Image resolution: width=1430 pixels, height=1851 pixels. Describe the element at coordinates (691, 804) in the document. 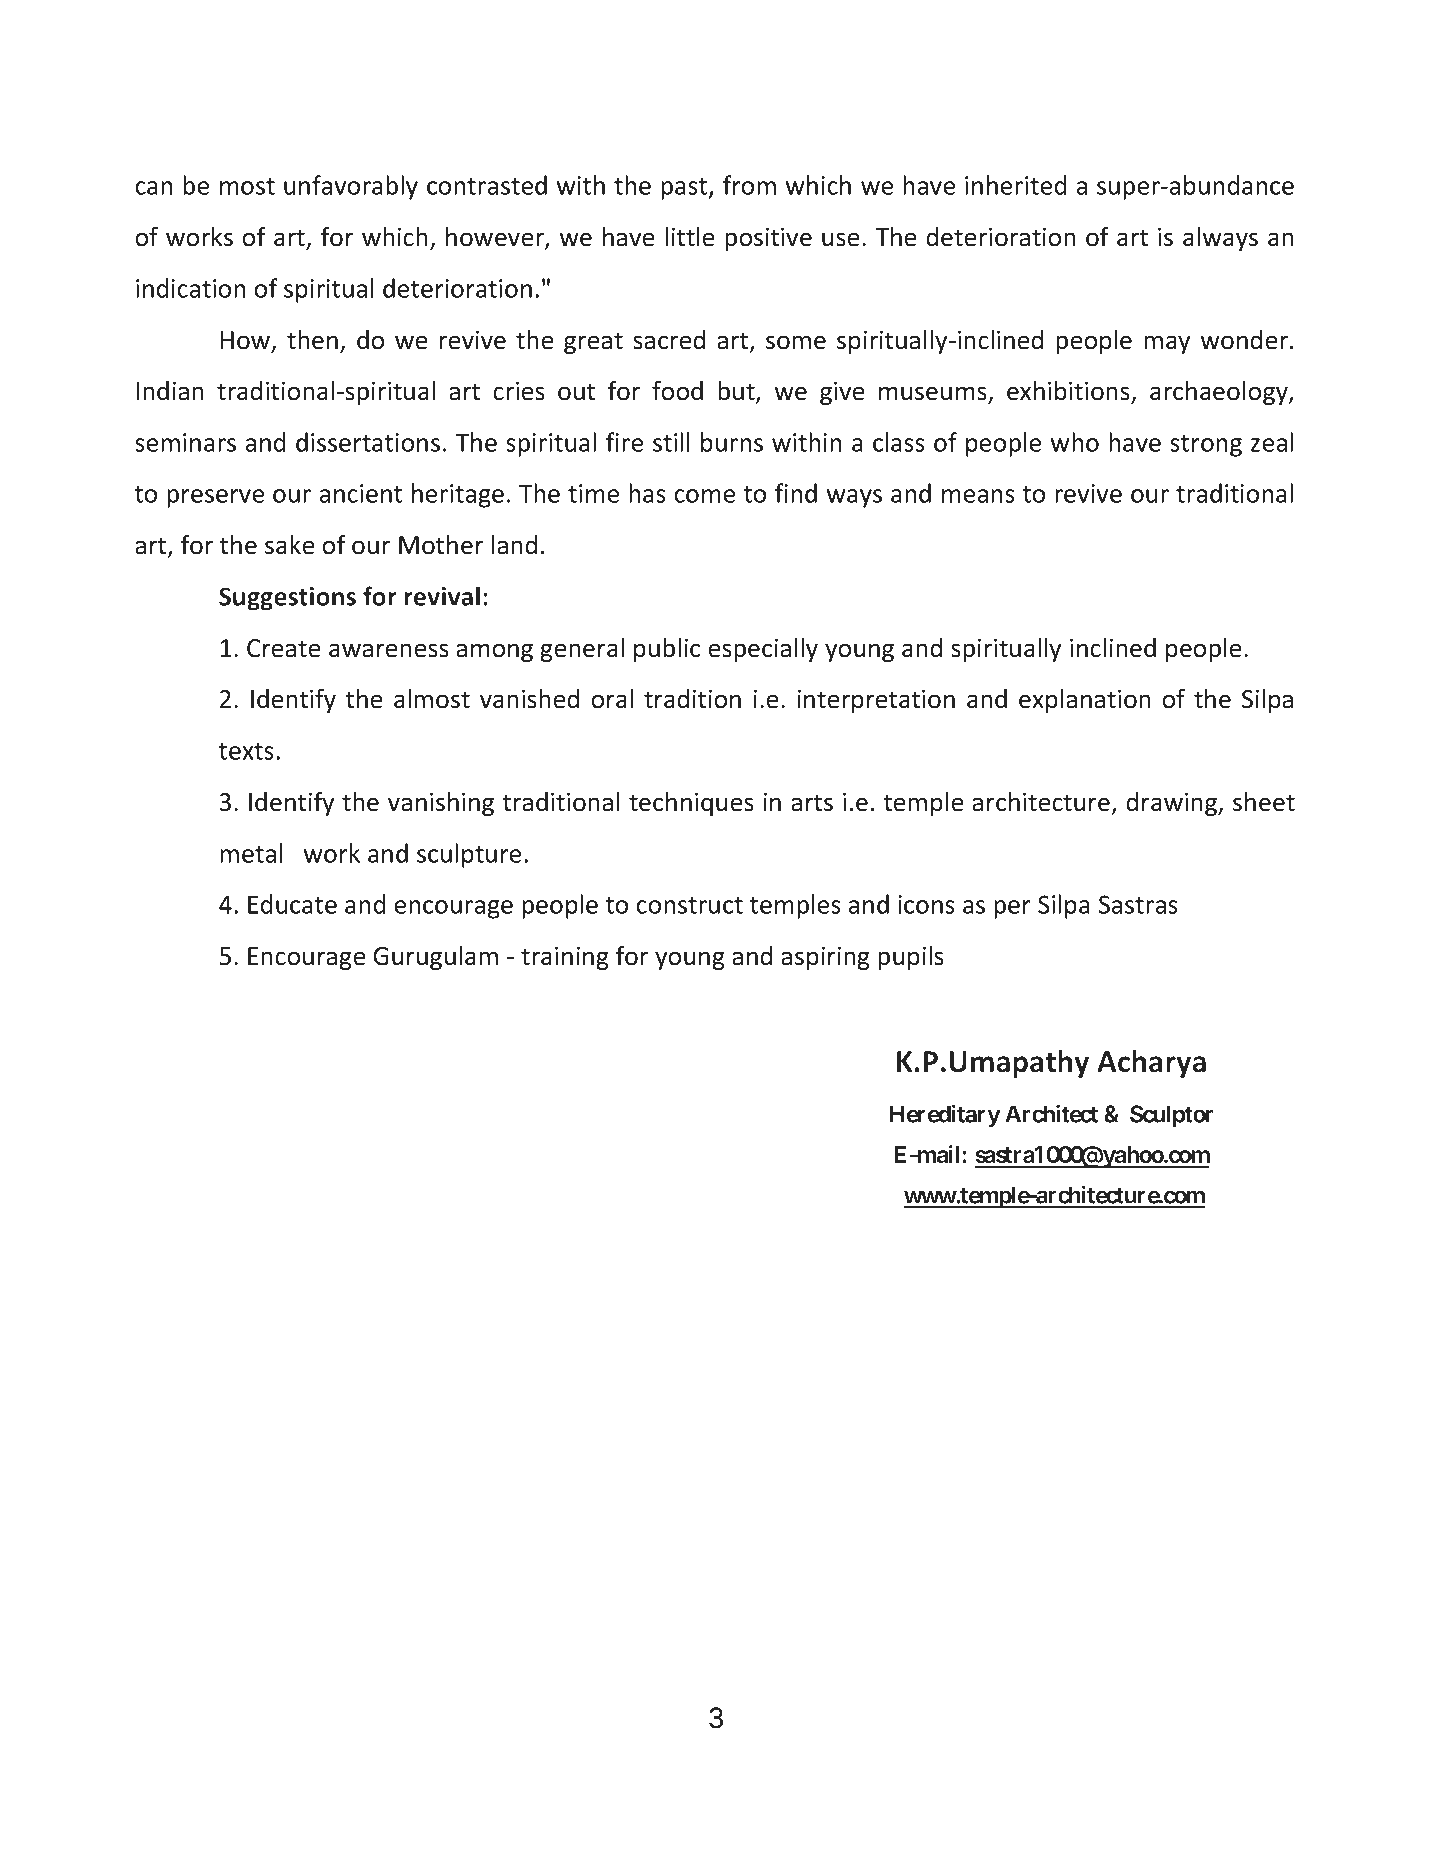

I see `techniques` at that location.
